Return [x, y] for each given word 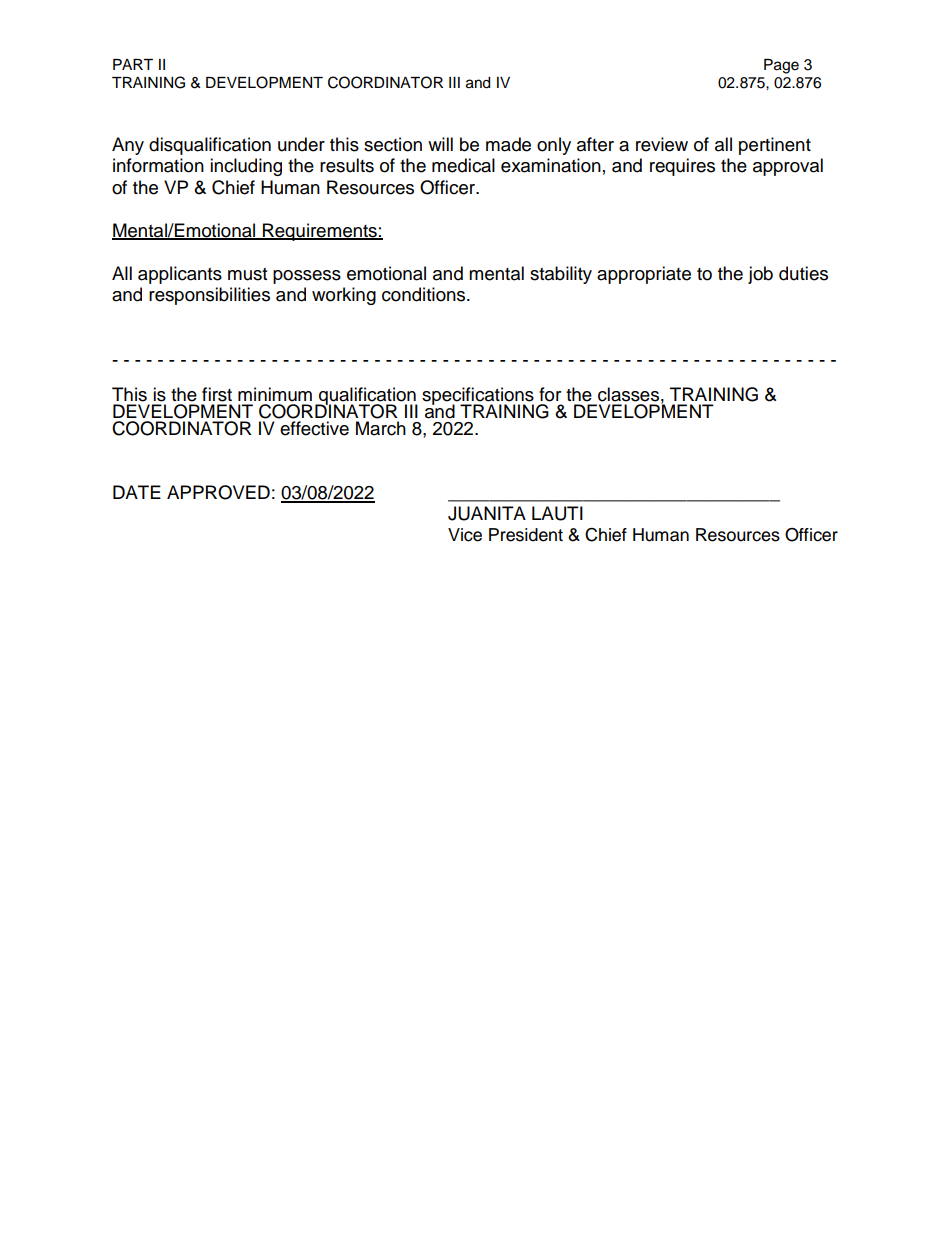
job [760, 275]
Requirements [320, 232]
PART [133, 64]
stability [561, 275]
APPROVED [218, 492]
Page [781, 66]
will [440, 144]
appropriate [644, 275]
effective [314, 428]
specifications [478, 397]
